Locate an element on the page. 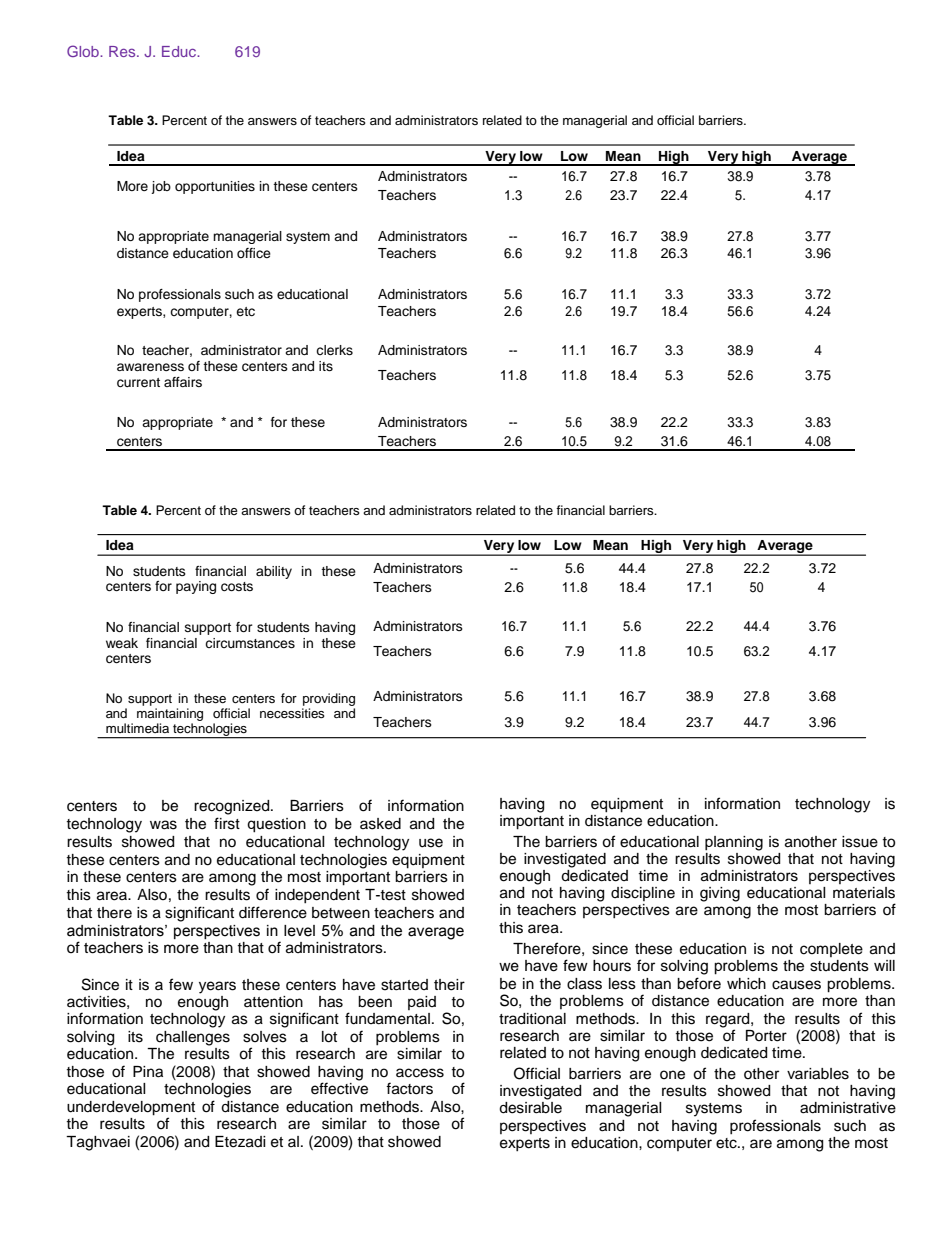  Glob is located at coordinates (84, 51).
